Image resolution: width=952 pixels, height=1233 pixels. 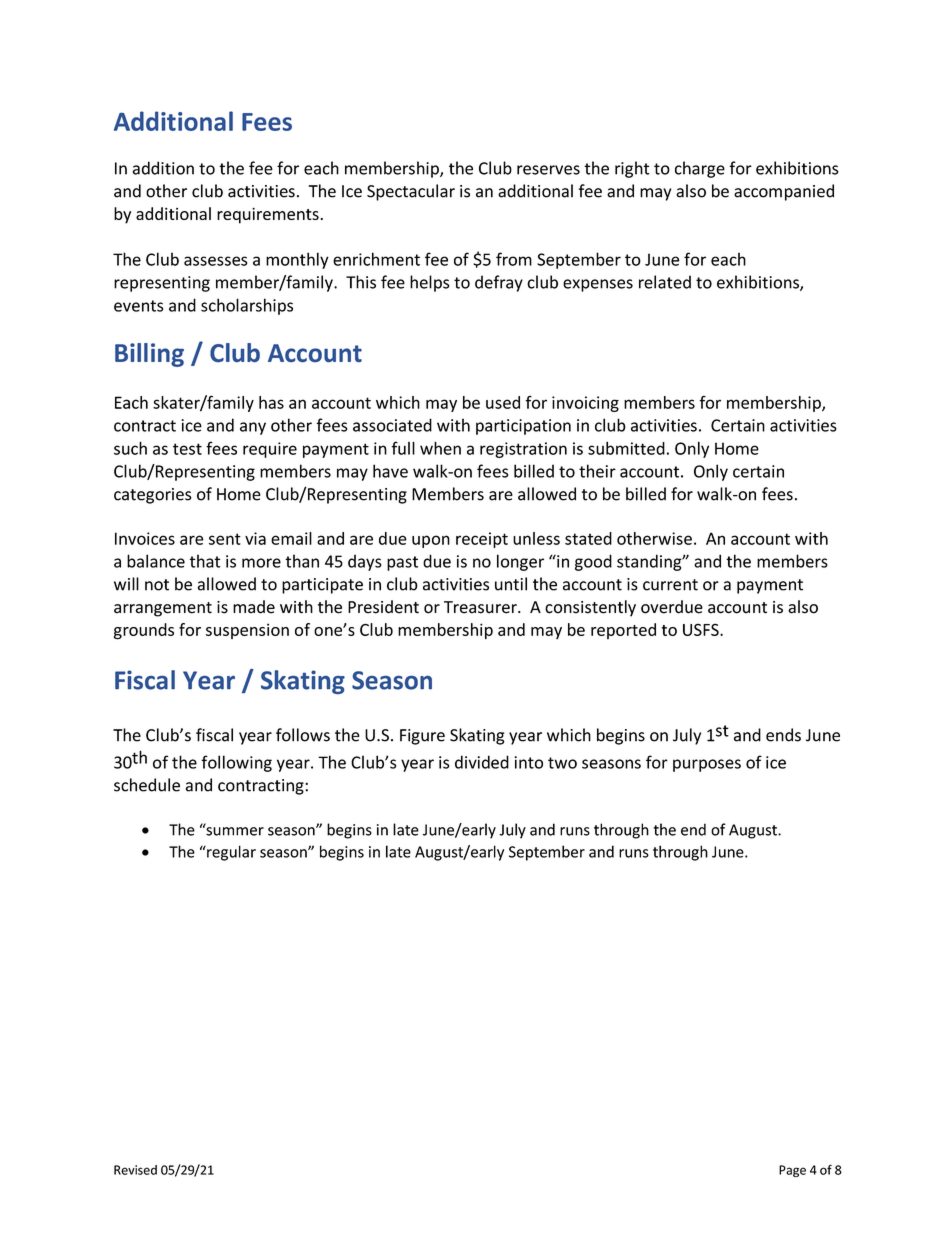 I want to click on charge, so click(x=700, y=169).
